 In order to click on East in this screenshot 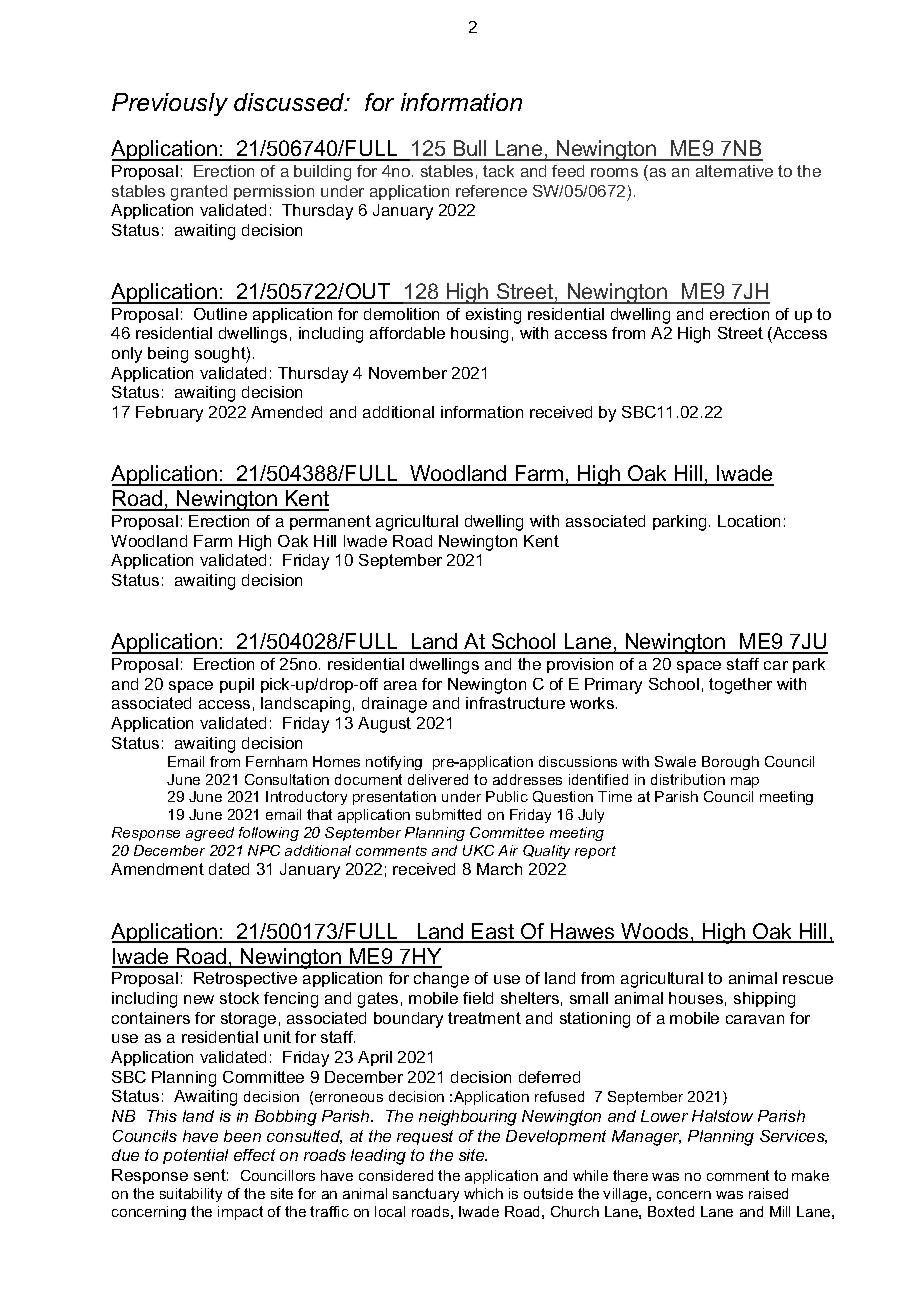, I will do `click(493, 932)`.
